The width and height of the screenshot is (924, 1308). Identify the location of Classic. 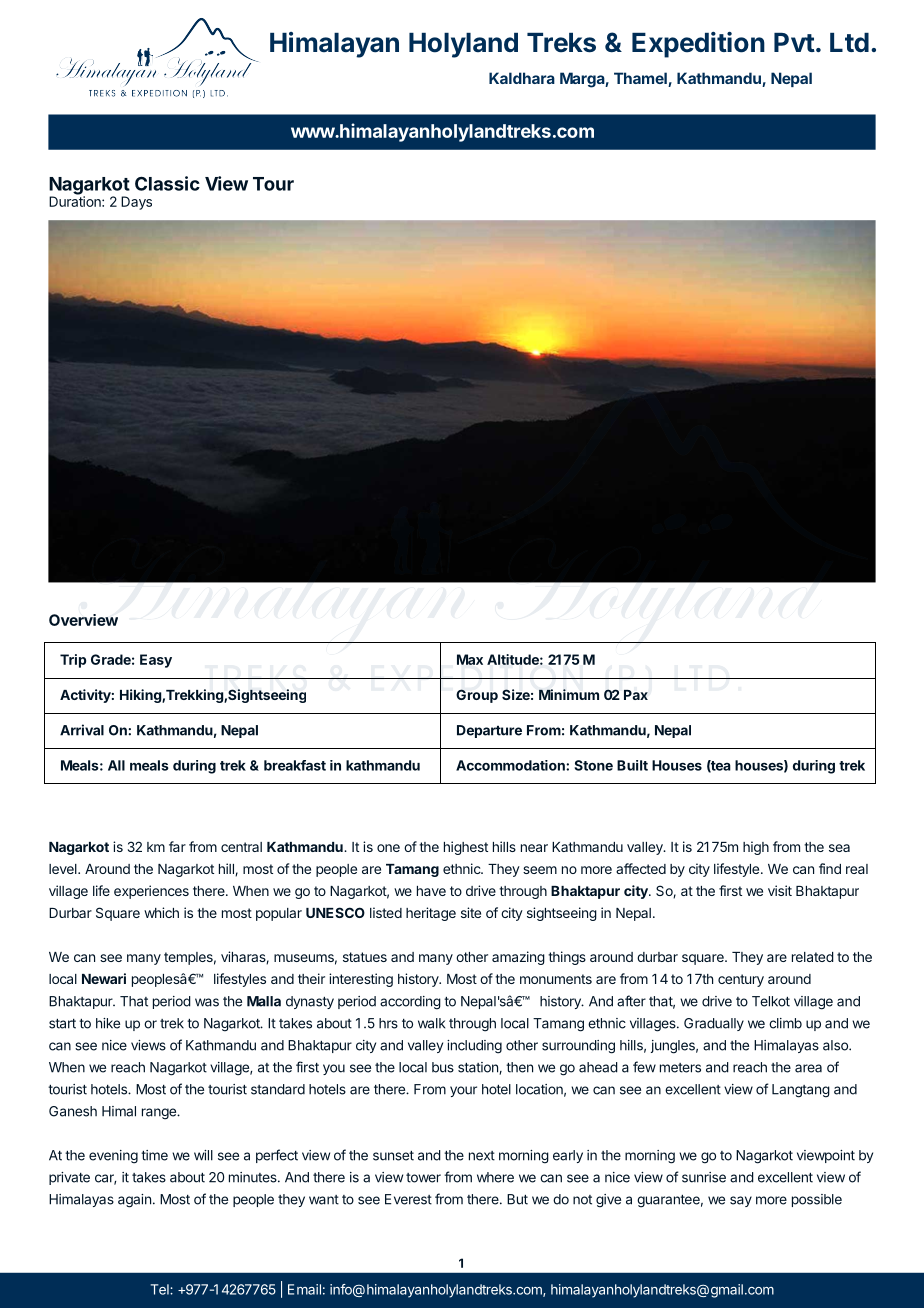
(167, 183).
